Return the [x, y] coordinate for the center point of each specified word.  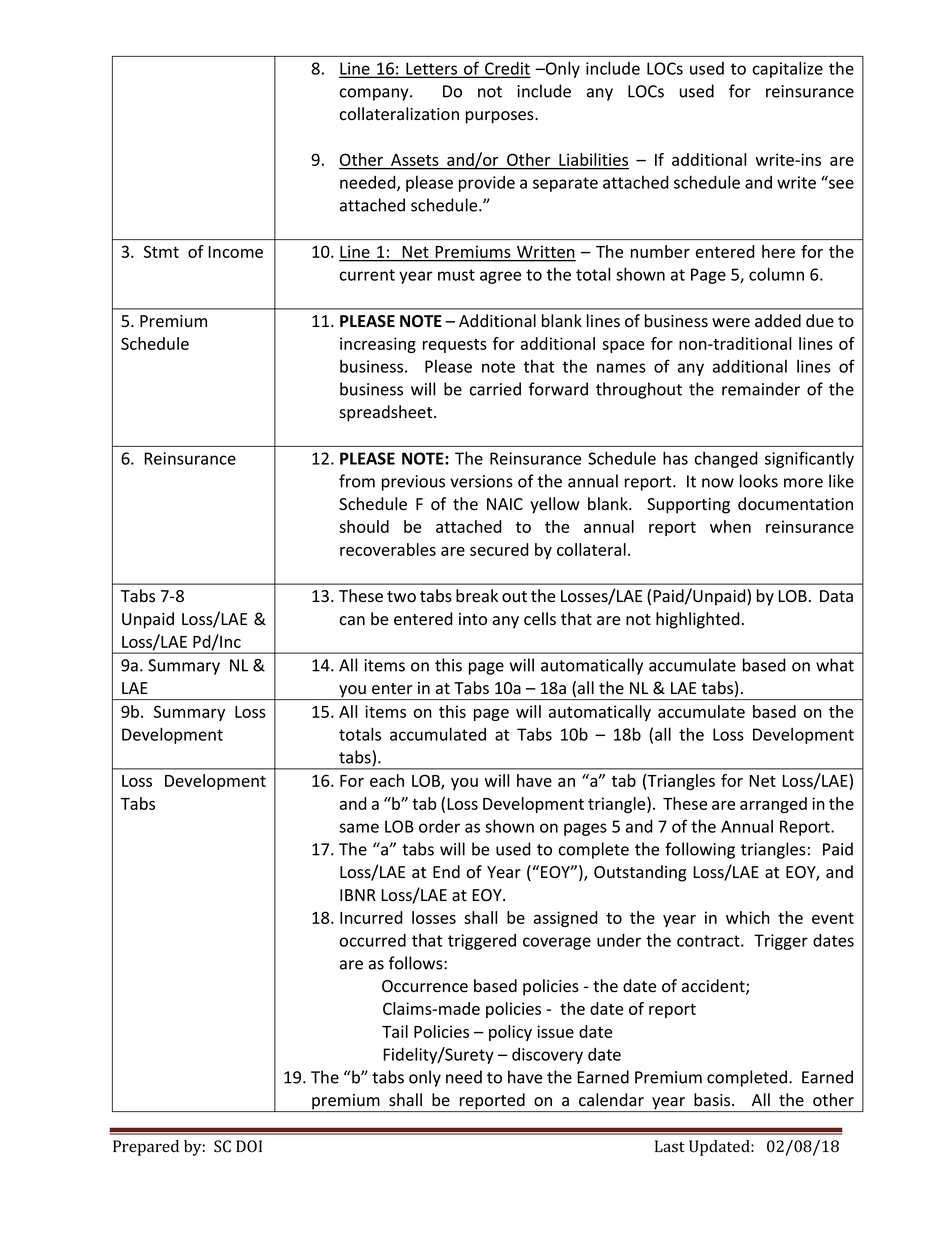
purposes [501, 117]
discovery [547, 1056]
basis [713, 1100]
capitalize [788, 69]
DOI [249, 1146]
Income [235, 252]
